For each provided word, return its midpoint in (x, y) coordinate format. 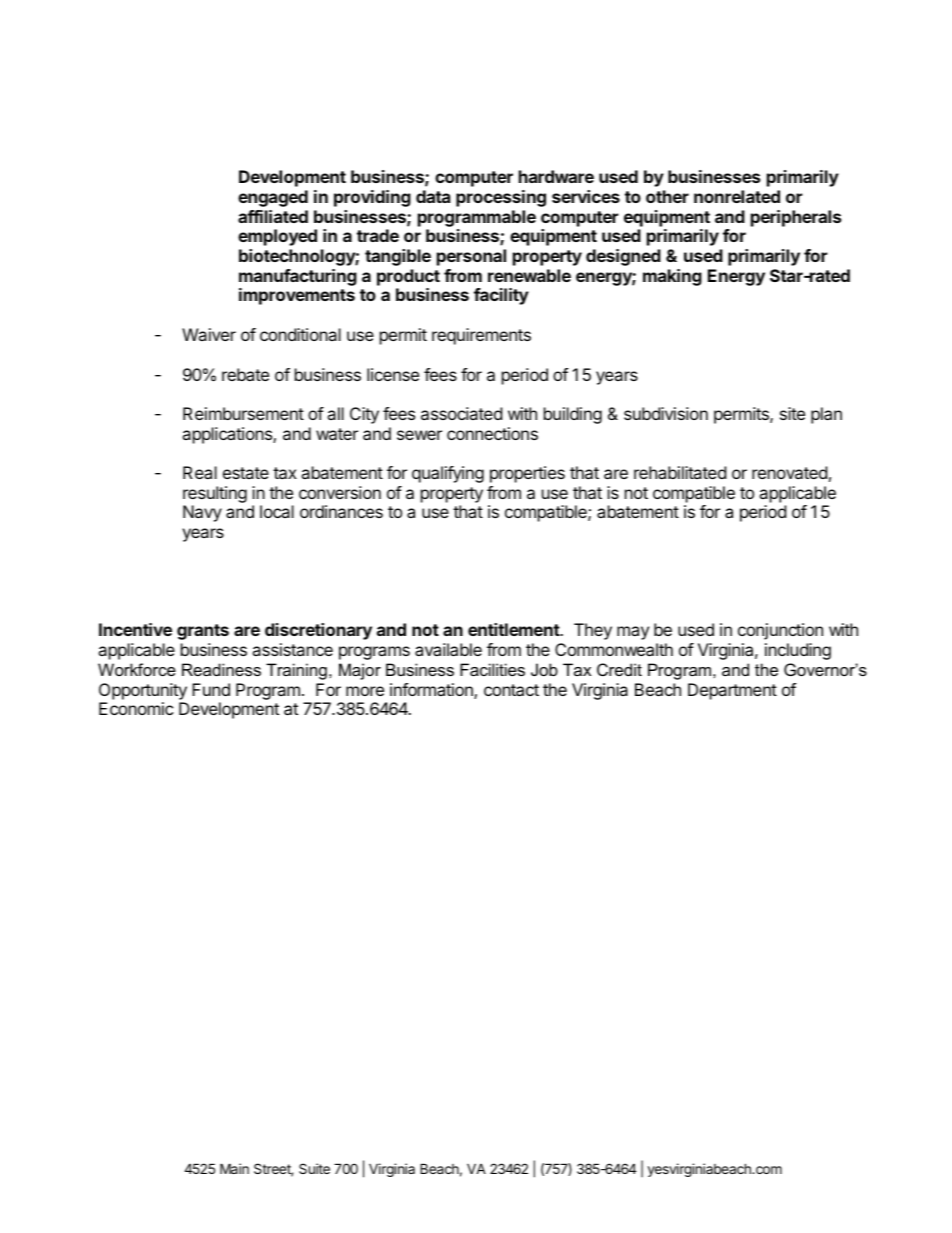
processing (501, 198)
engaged (273, 198)
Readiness (221, 669)
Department (732, 691)
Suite (314, 1168)
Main (234, 1168)
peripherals (796, 218)
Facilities (492, 669)
